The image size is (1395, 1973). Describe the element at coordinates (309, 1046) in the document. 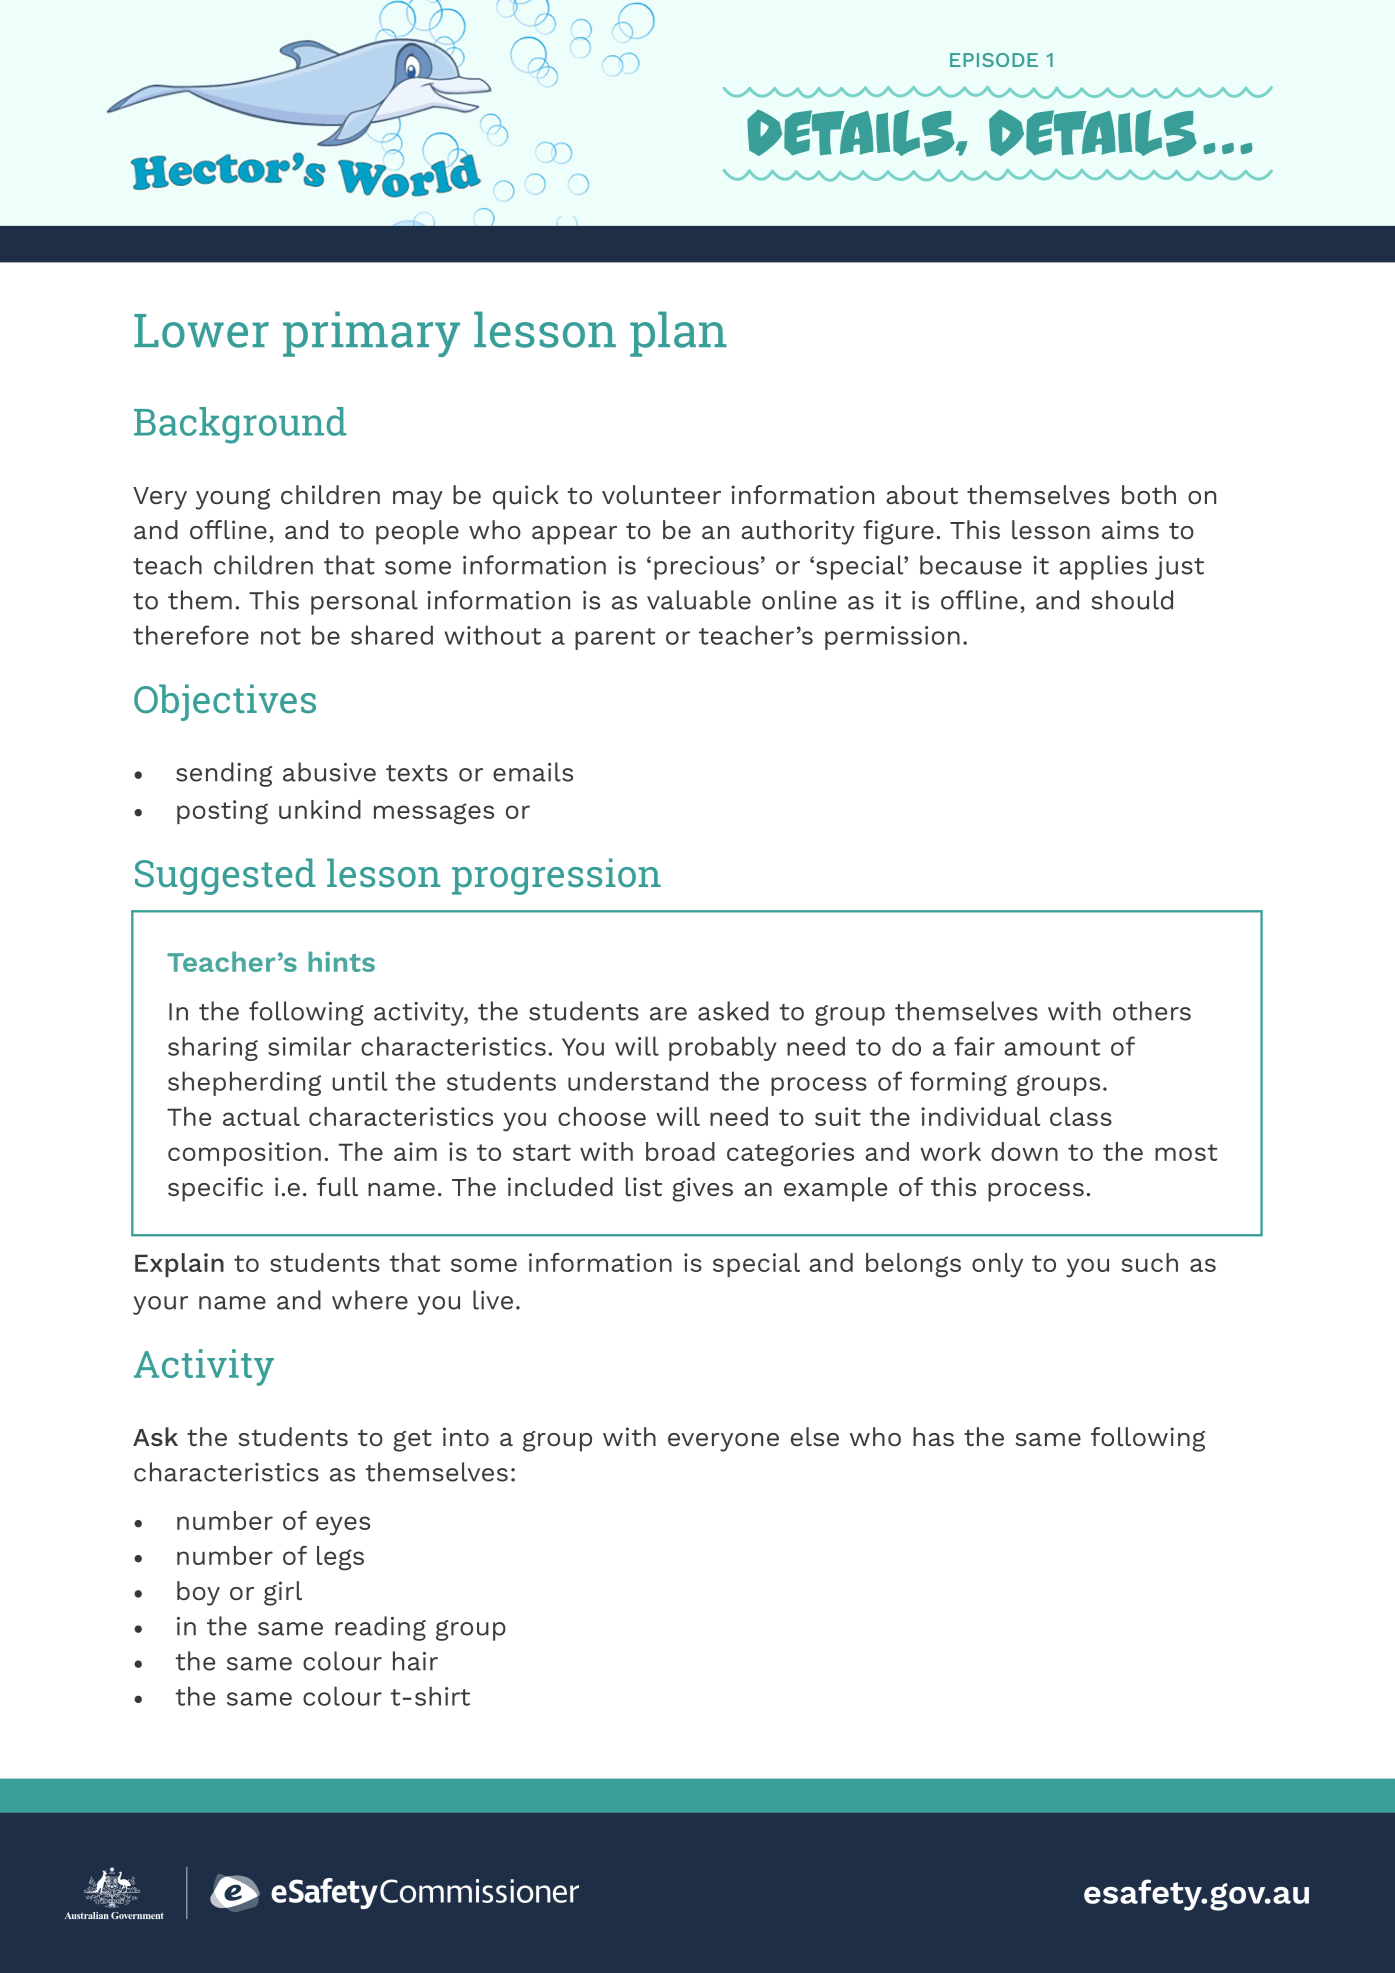

I see `similar` at that location.
